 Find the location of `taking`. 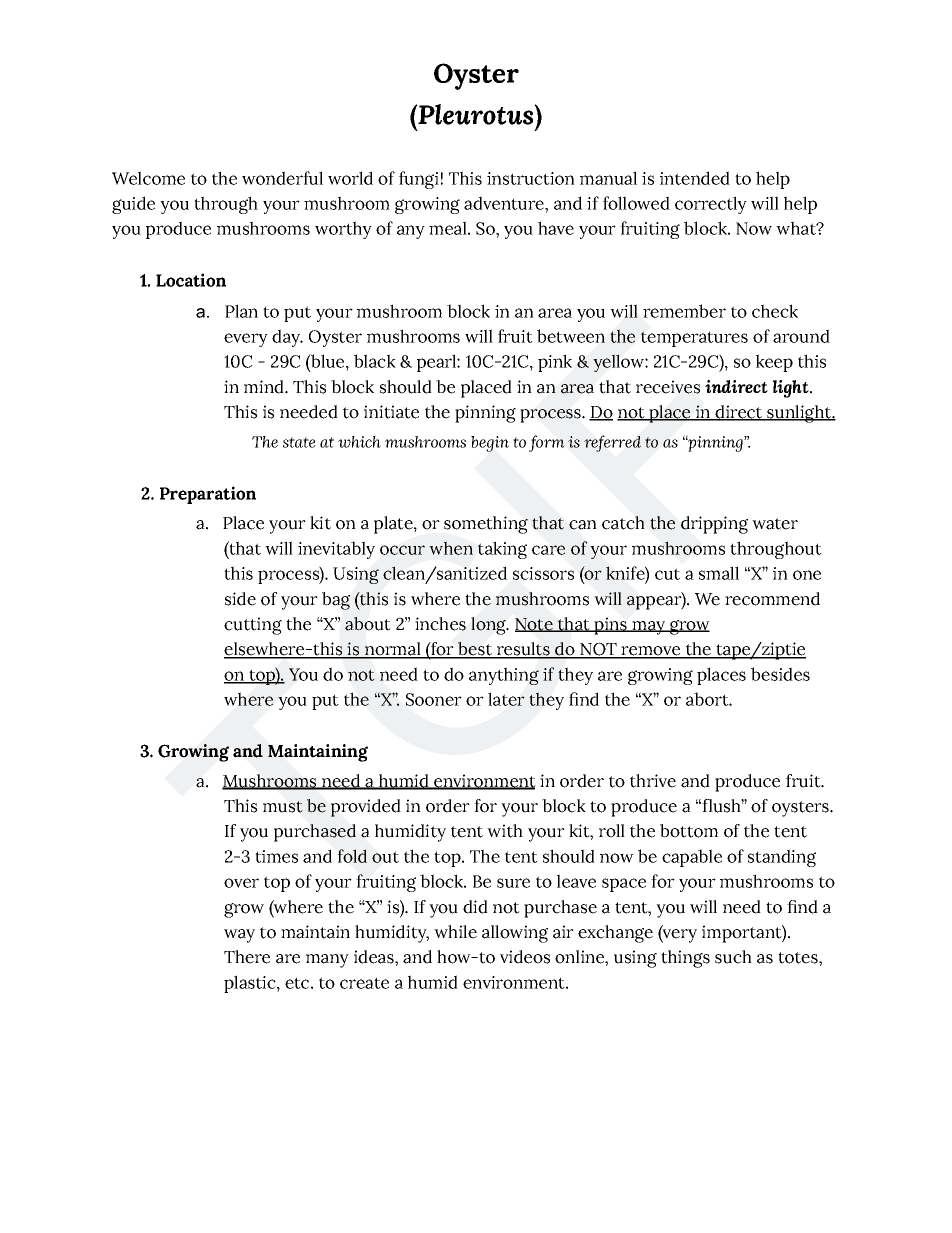

taking is located at coordinates (502, 550).
